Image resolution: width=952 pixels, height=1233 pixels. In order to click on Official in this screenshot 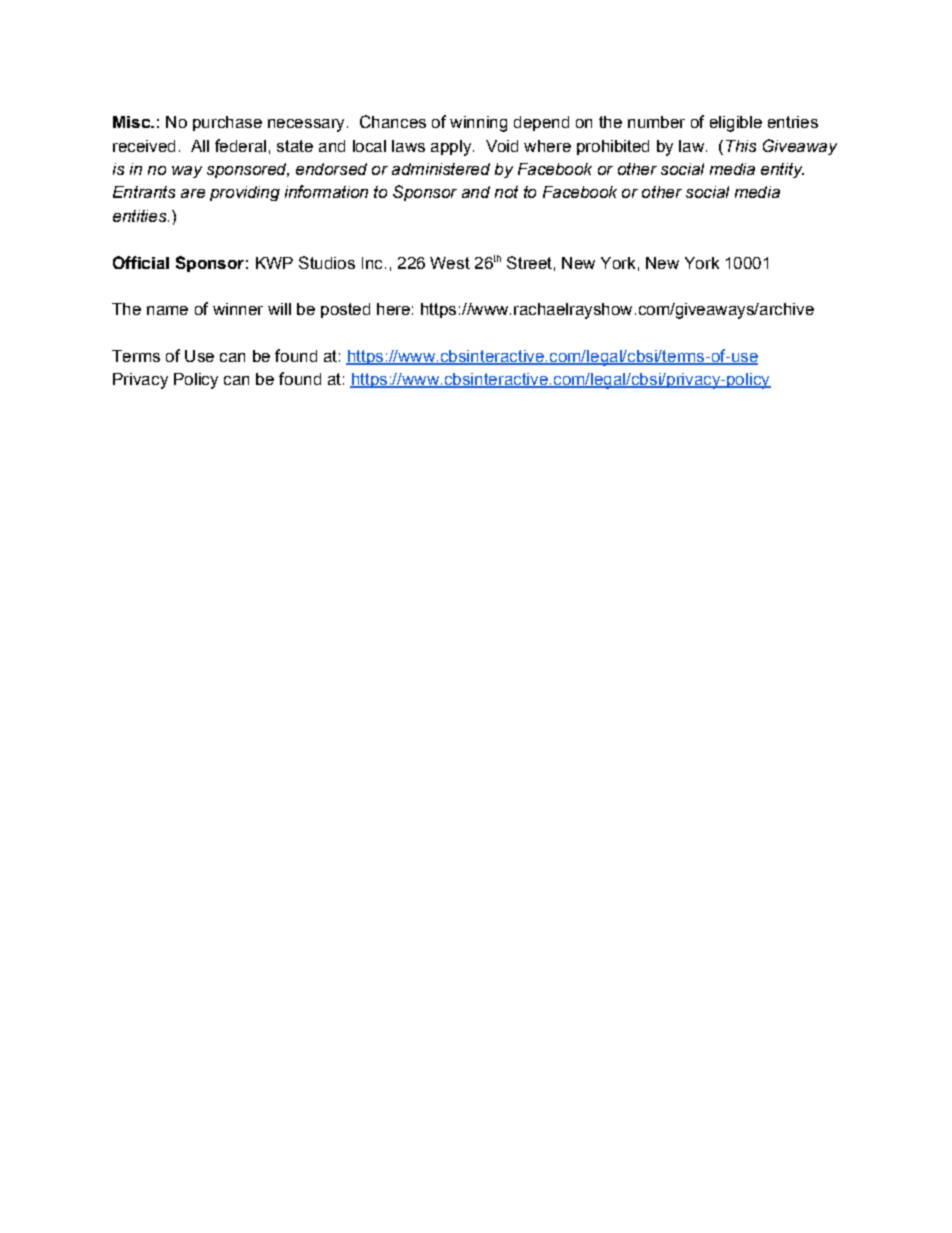, I will do `click(141, 262)`.
